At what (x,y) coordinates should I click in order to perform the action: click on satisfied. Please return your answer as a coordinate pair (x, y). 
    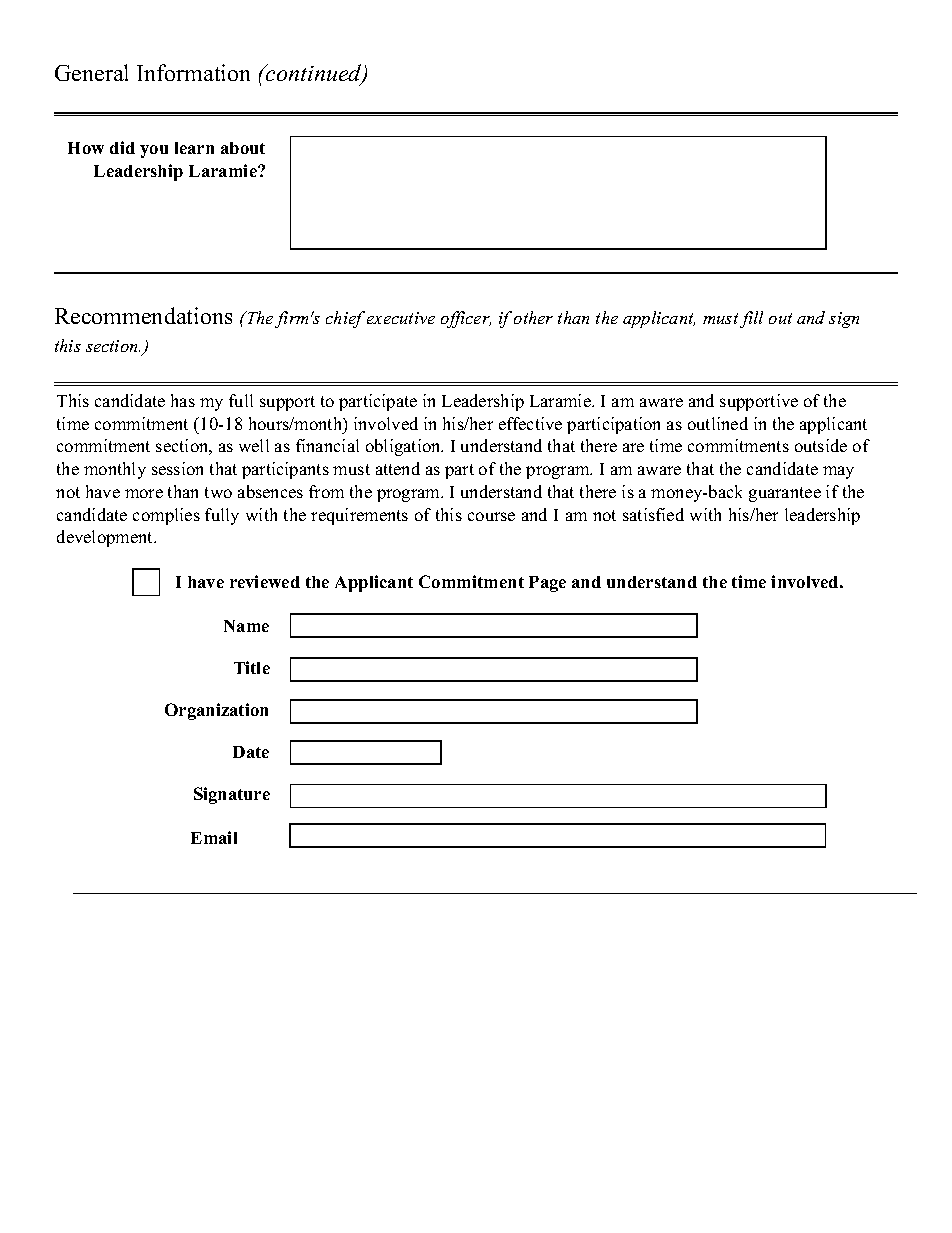
    Looking at the image, I should click on (653, 514).
